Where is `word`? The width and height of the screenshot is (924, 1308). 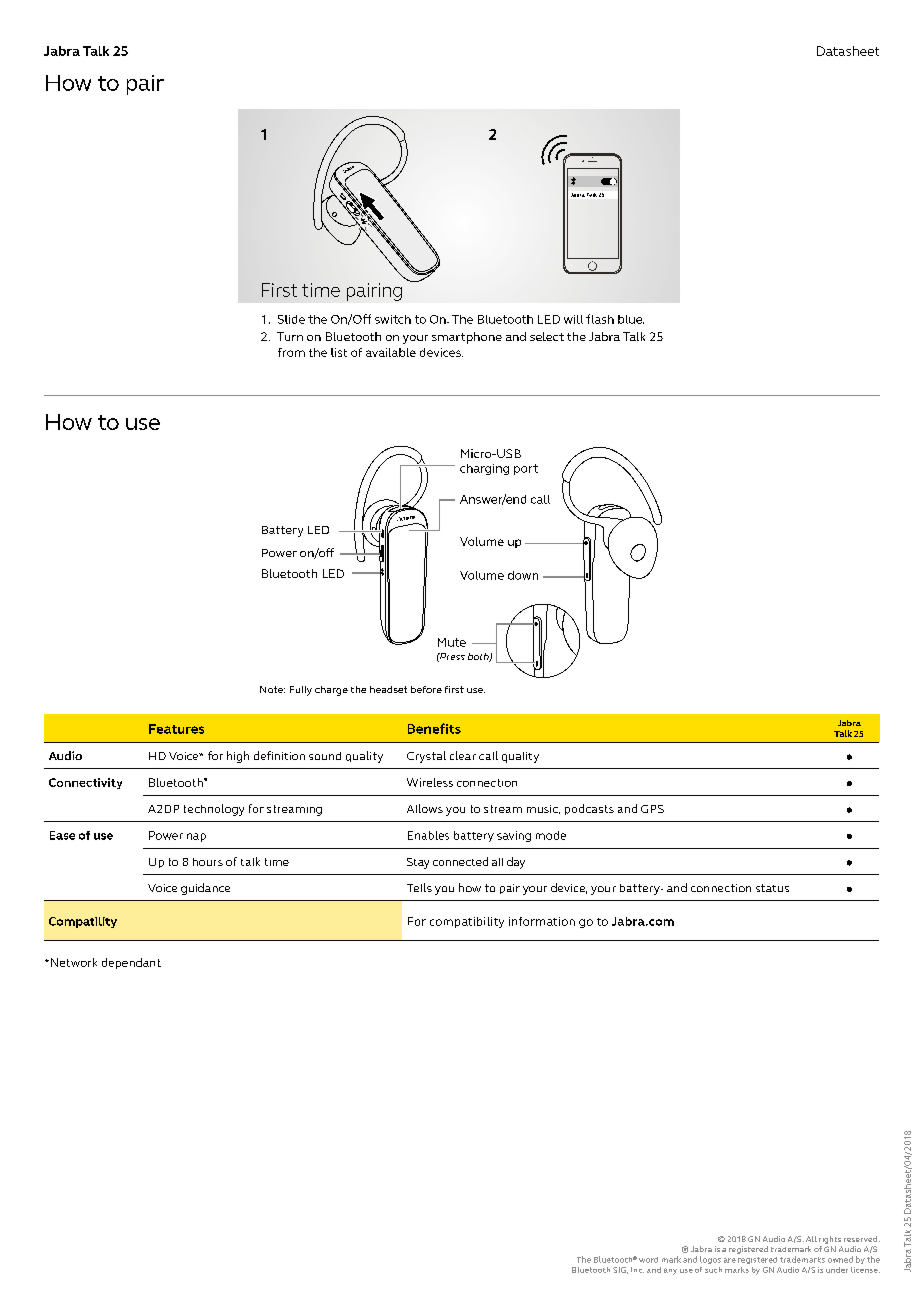 word is located at coordinates (648, 1260).
